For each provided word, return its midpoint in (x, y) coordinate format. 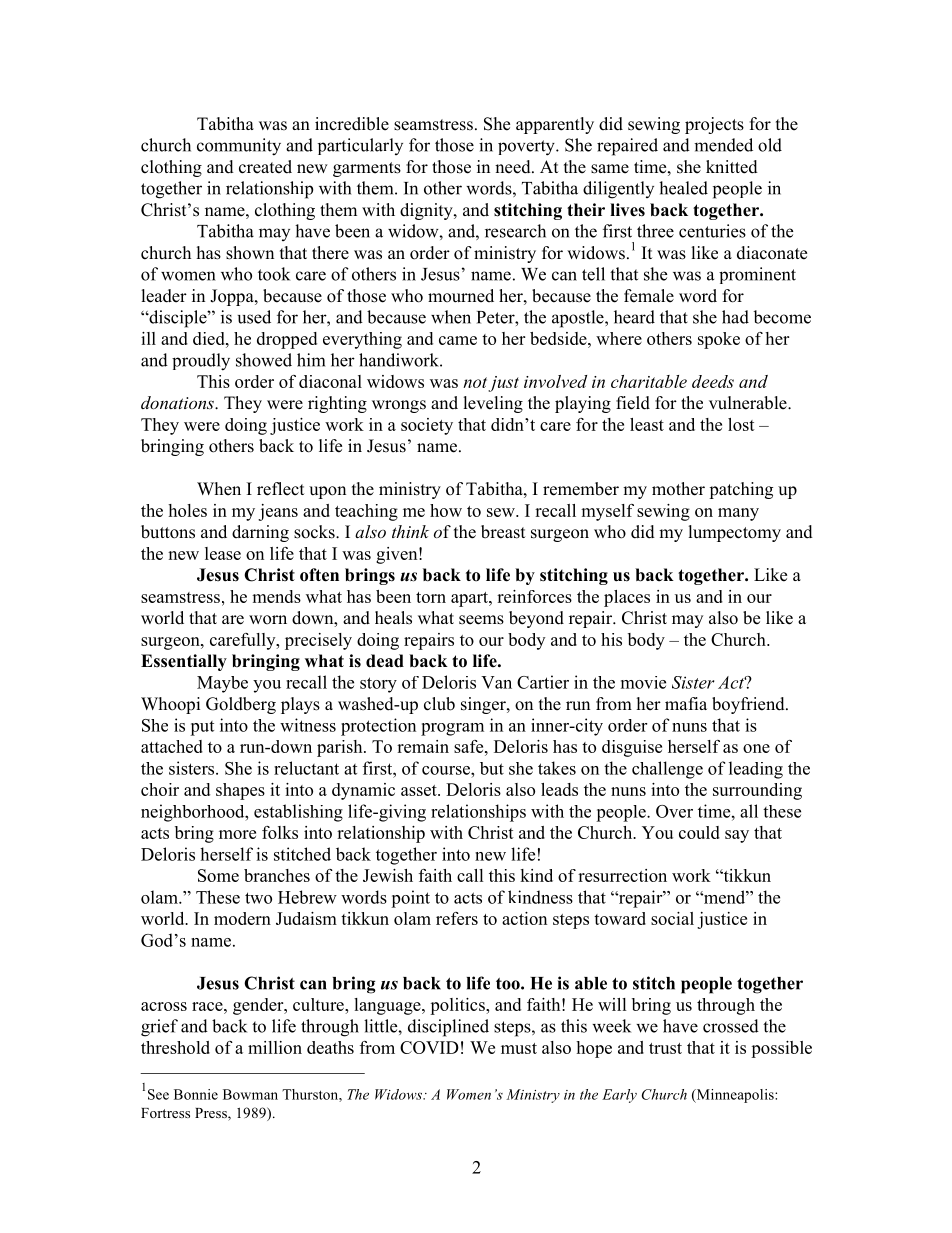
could (699, 832)
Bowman (250, 1094)
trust (665, 1048)
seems (481, 620)
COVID (429, 1047)
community (239, 147)
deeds (713, 381)
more (237, 834)
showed (264, 360)
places (627, 598)
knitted (732, 167)
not (475, 382)
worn (268, 620)
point (410, 899)
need (514, 167)
